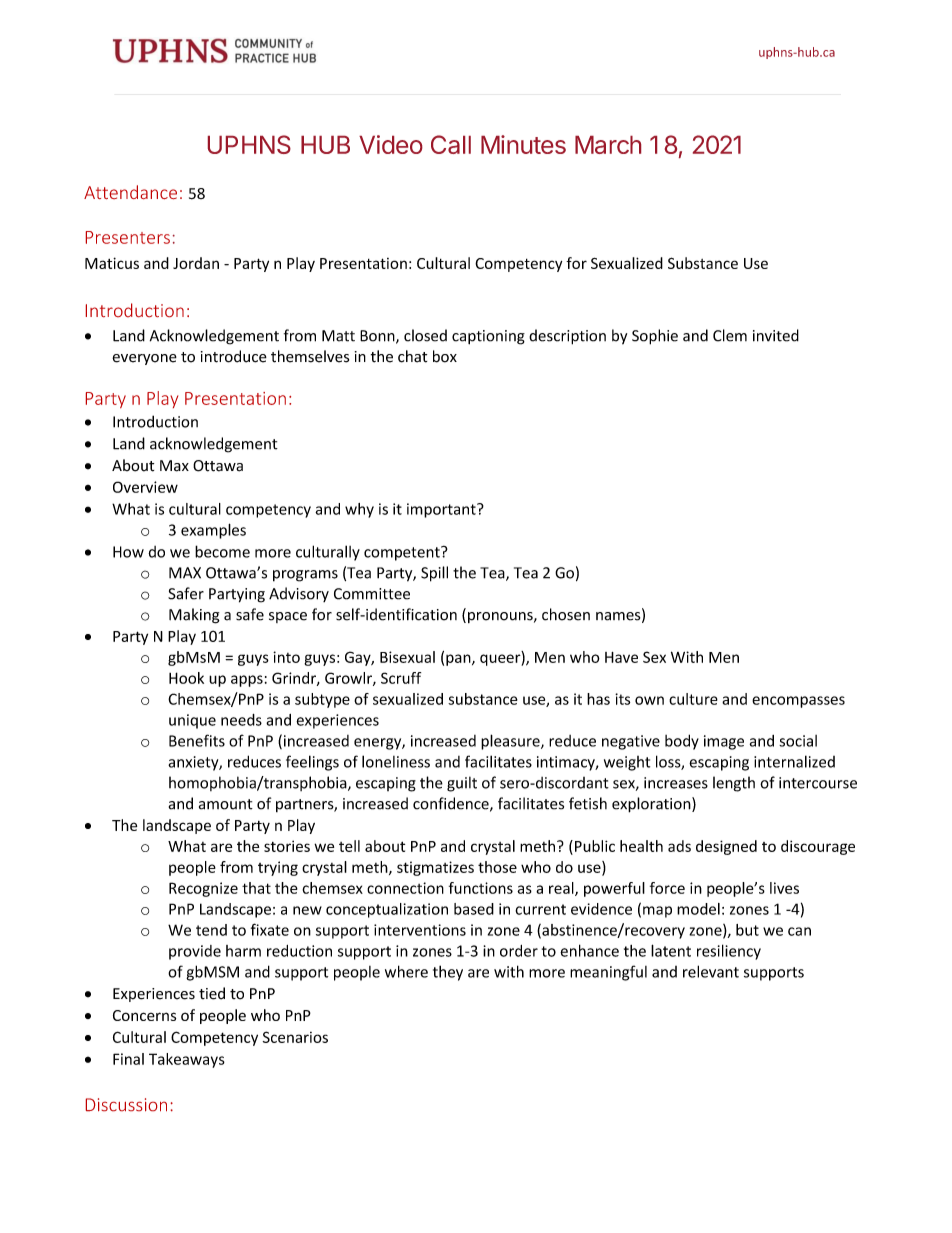 The image size is (952, 1233). I want to click on Takeaways, so click(187, 1060).
